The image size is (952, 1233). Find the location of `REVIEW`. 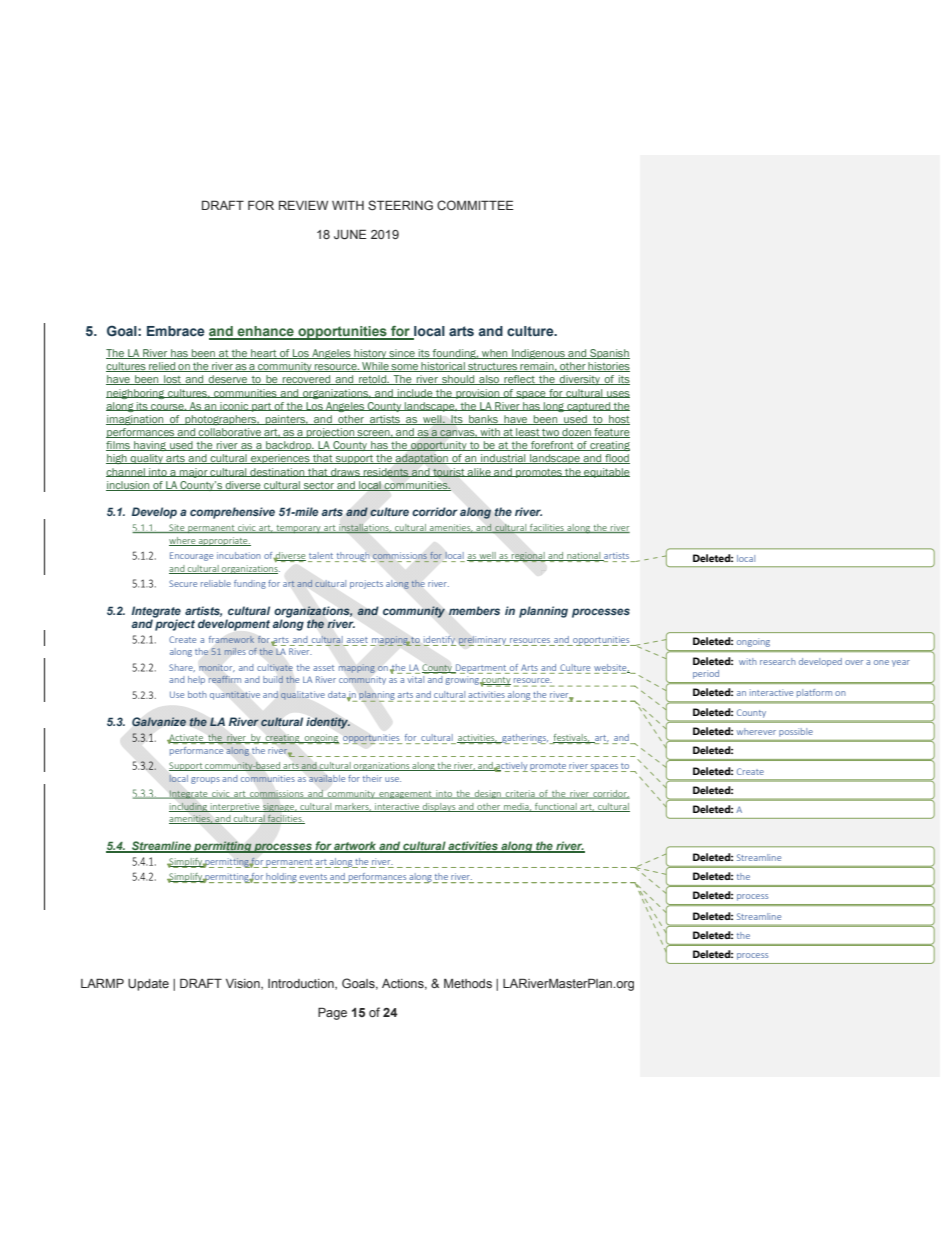

REVIEW is located at coordinates (303, 205).
